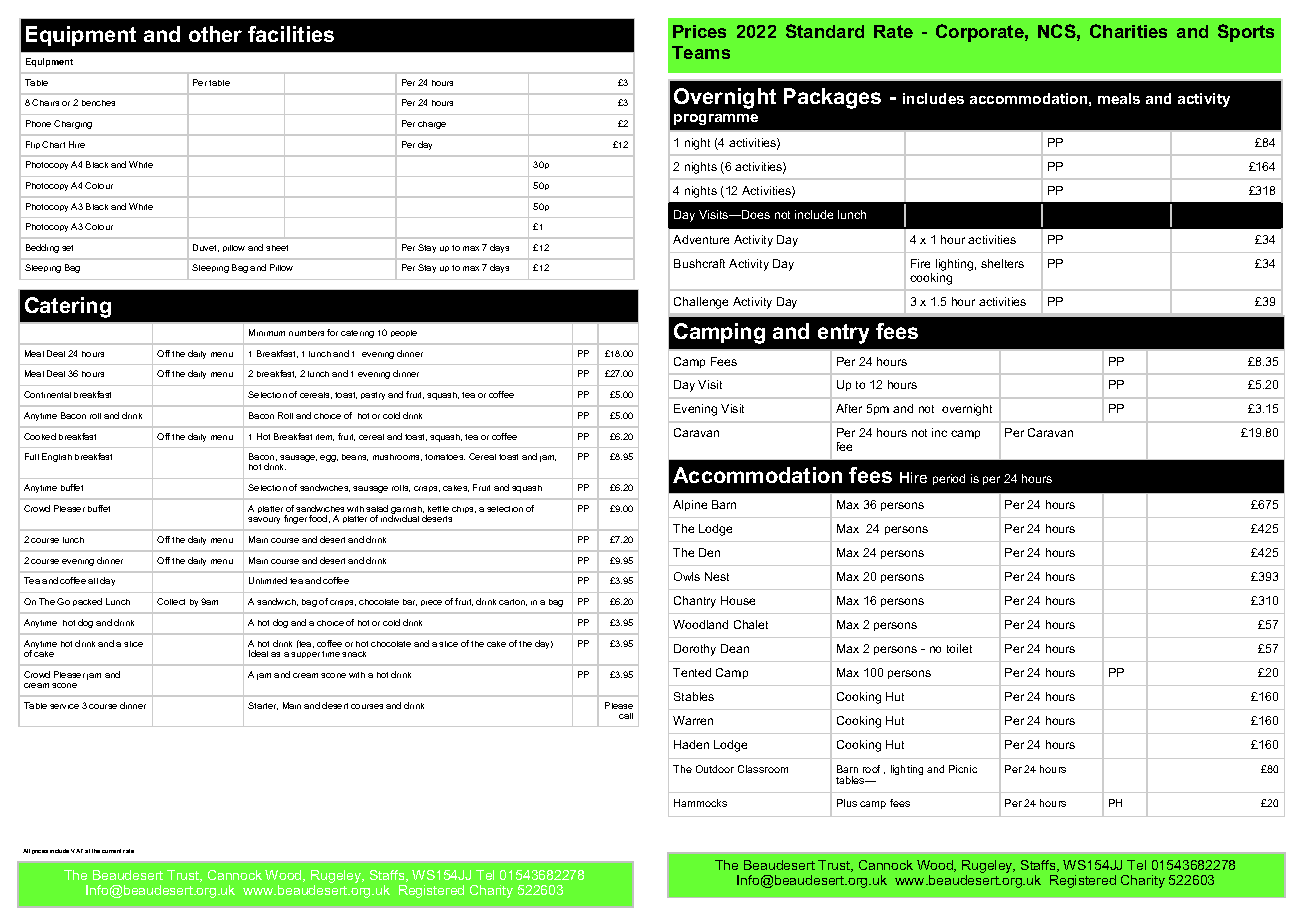 The image size is (1308, 924). What do you see at coordinates (701, 52) in the screenshot?
I see `Teams` at bounding box center [701, 52].
